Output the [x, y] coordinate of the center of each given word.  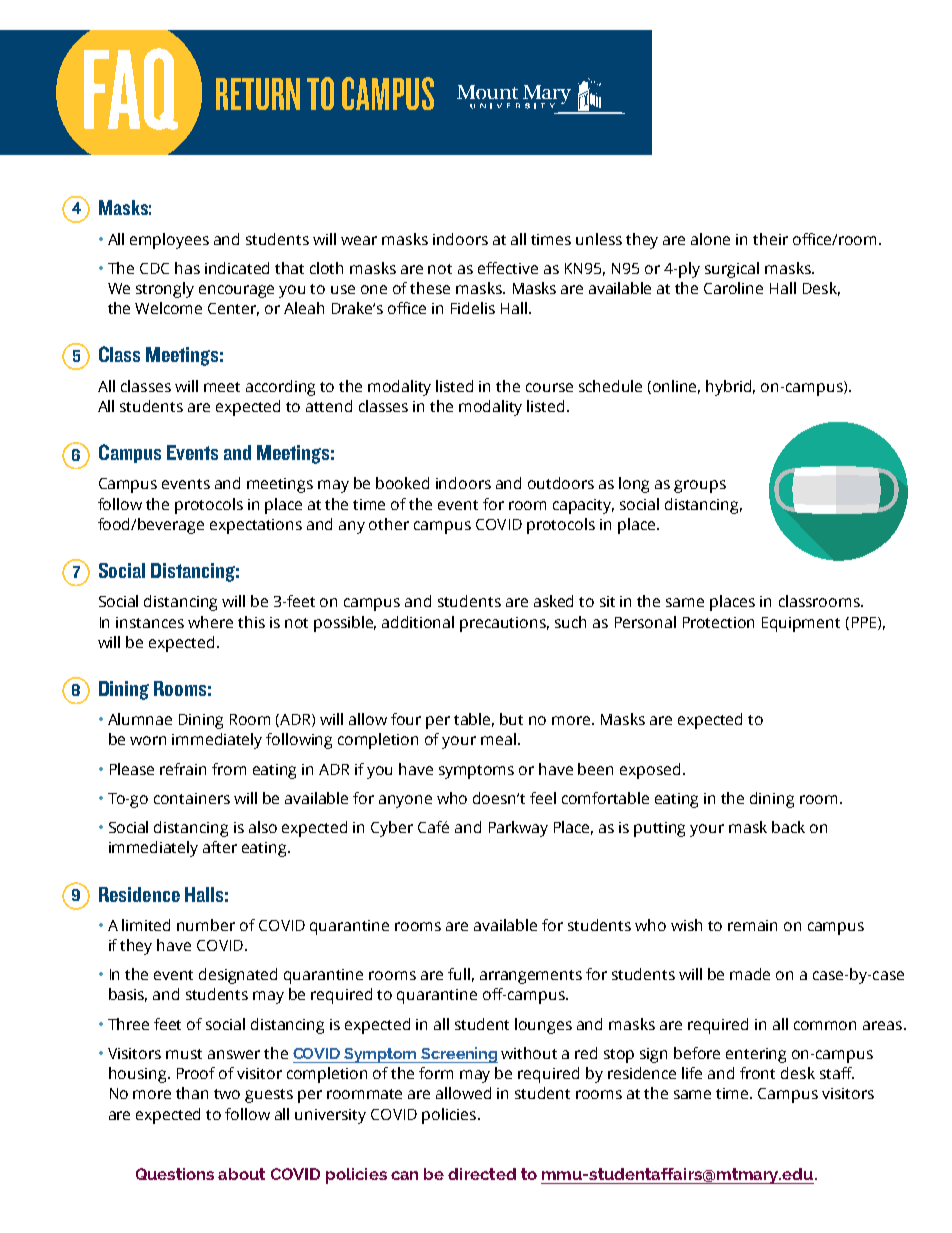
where [210, 622]
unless [599, 239]
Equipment [801, 624]
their [770, 239]
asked [553, 601]
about [241, 1174]
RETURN [258, 94]
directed [482, 1174]
